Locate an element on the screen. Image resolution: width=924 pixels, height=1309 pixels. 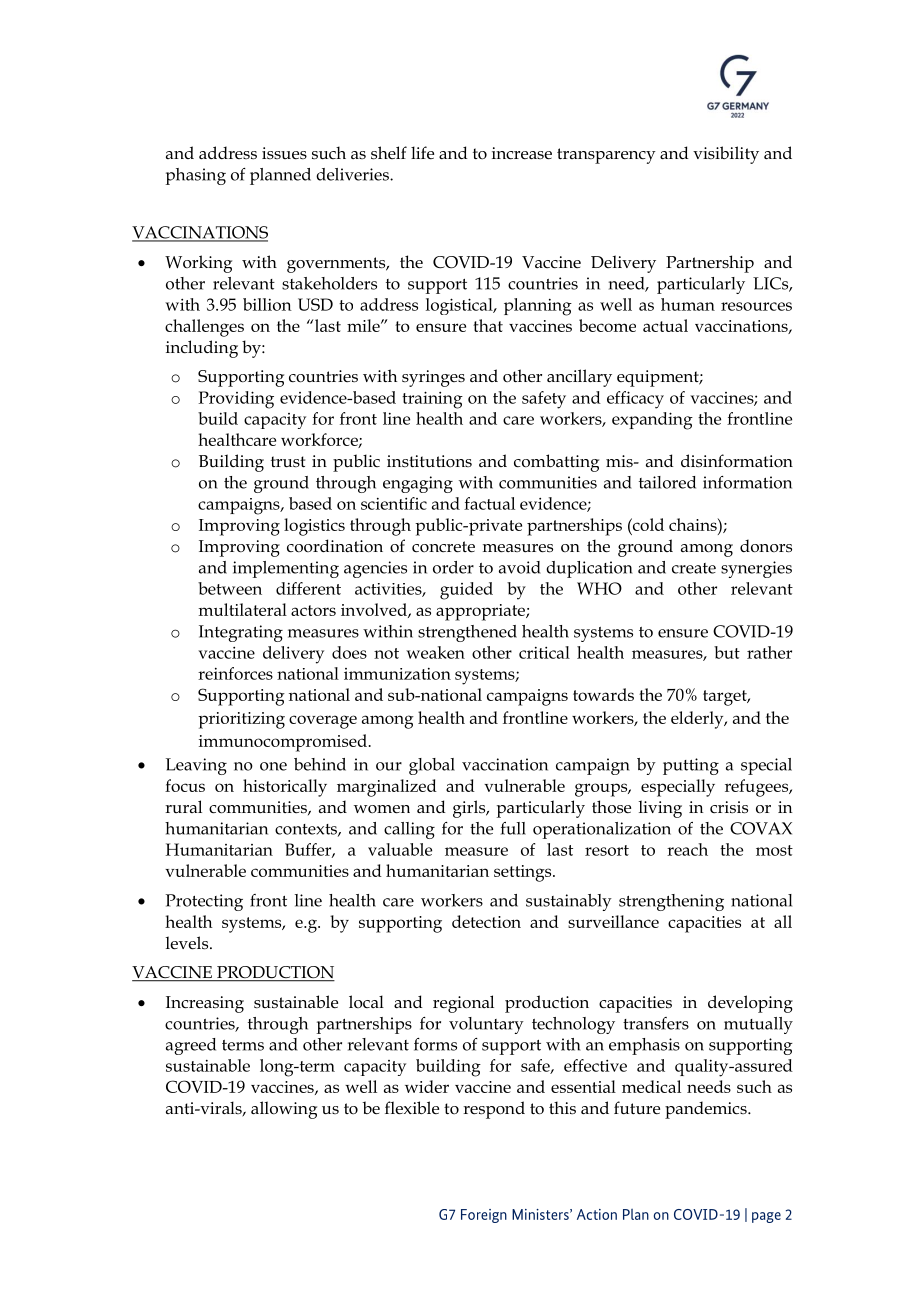
tailored is located at coordinates (667, 482).
